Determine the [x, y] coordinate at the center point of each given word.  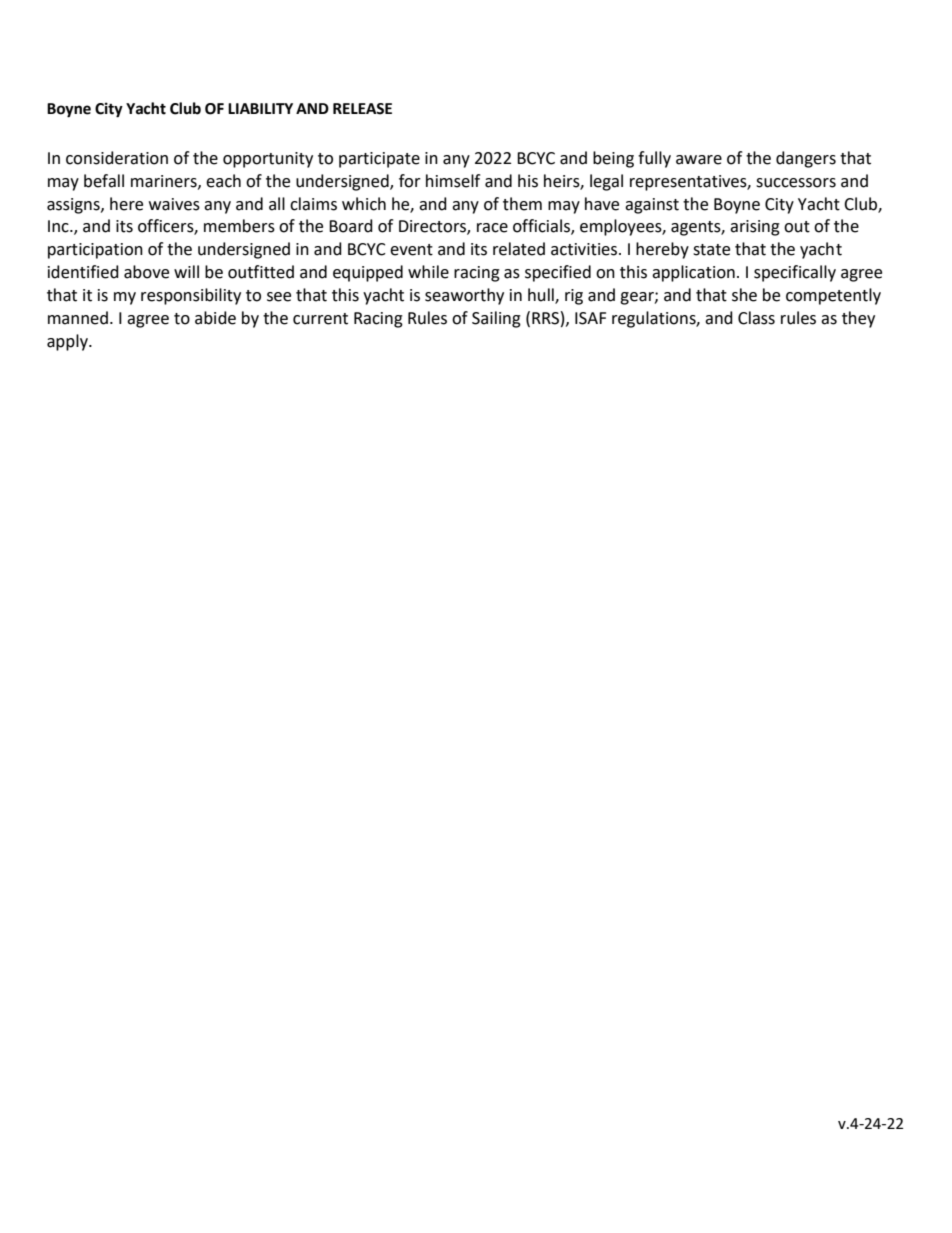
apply [68, 342]
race [492, 228]
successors [796, 183]
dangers [806, 159]
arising [755, 228]
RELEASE [362, 109]
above [146, 272]
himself [453, 181]
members [239, 226]
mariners [165, 182]
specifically [795, 273]
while [428, 272]
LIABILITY [260, 108]
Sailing [496, 319]
